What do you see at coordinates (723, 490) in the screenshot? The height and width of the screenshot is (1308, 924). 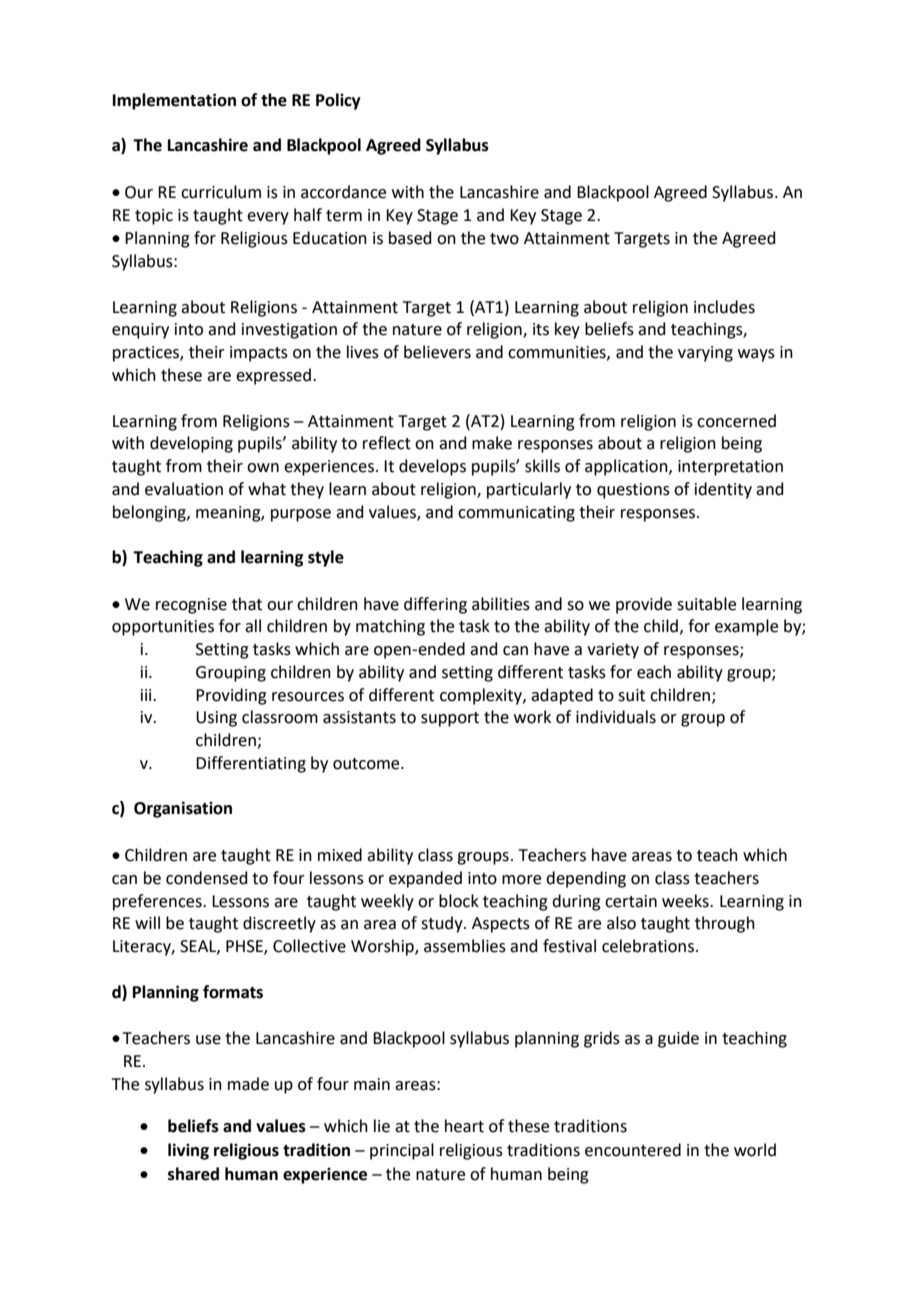 I see `identity` at bounding box center [723, 490].
